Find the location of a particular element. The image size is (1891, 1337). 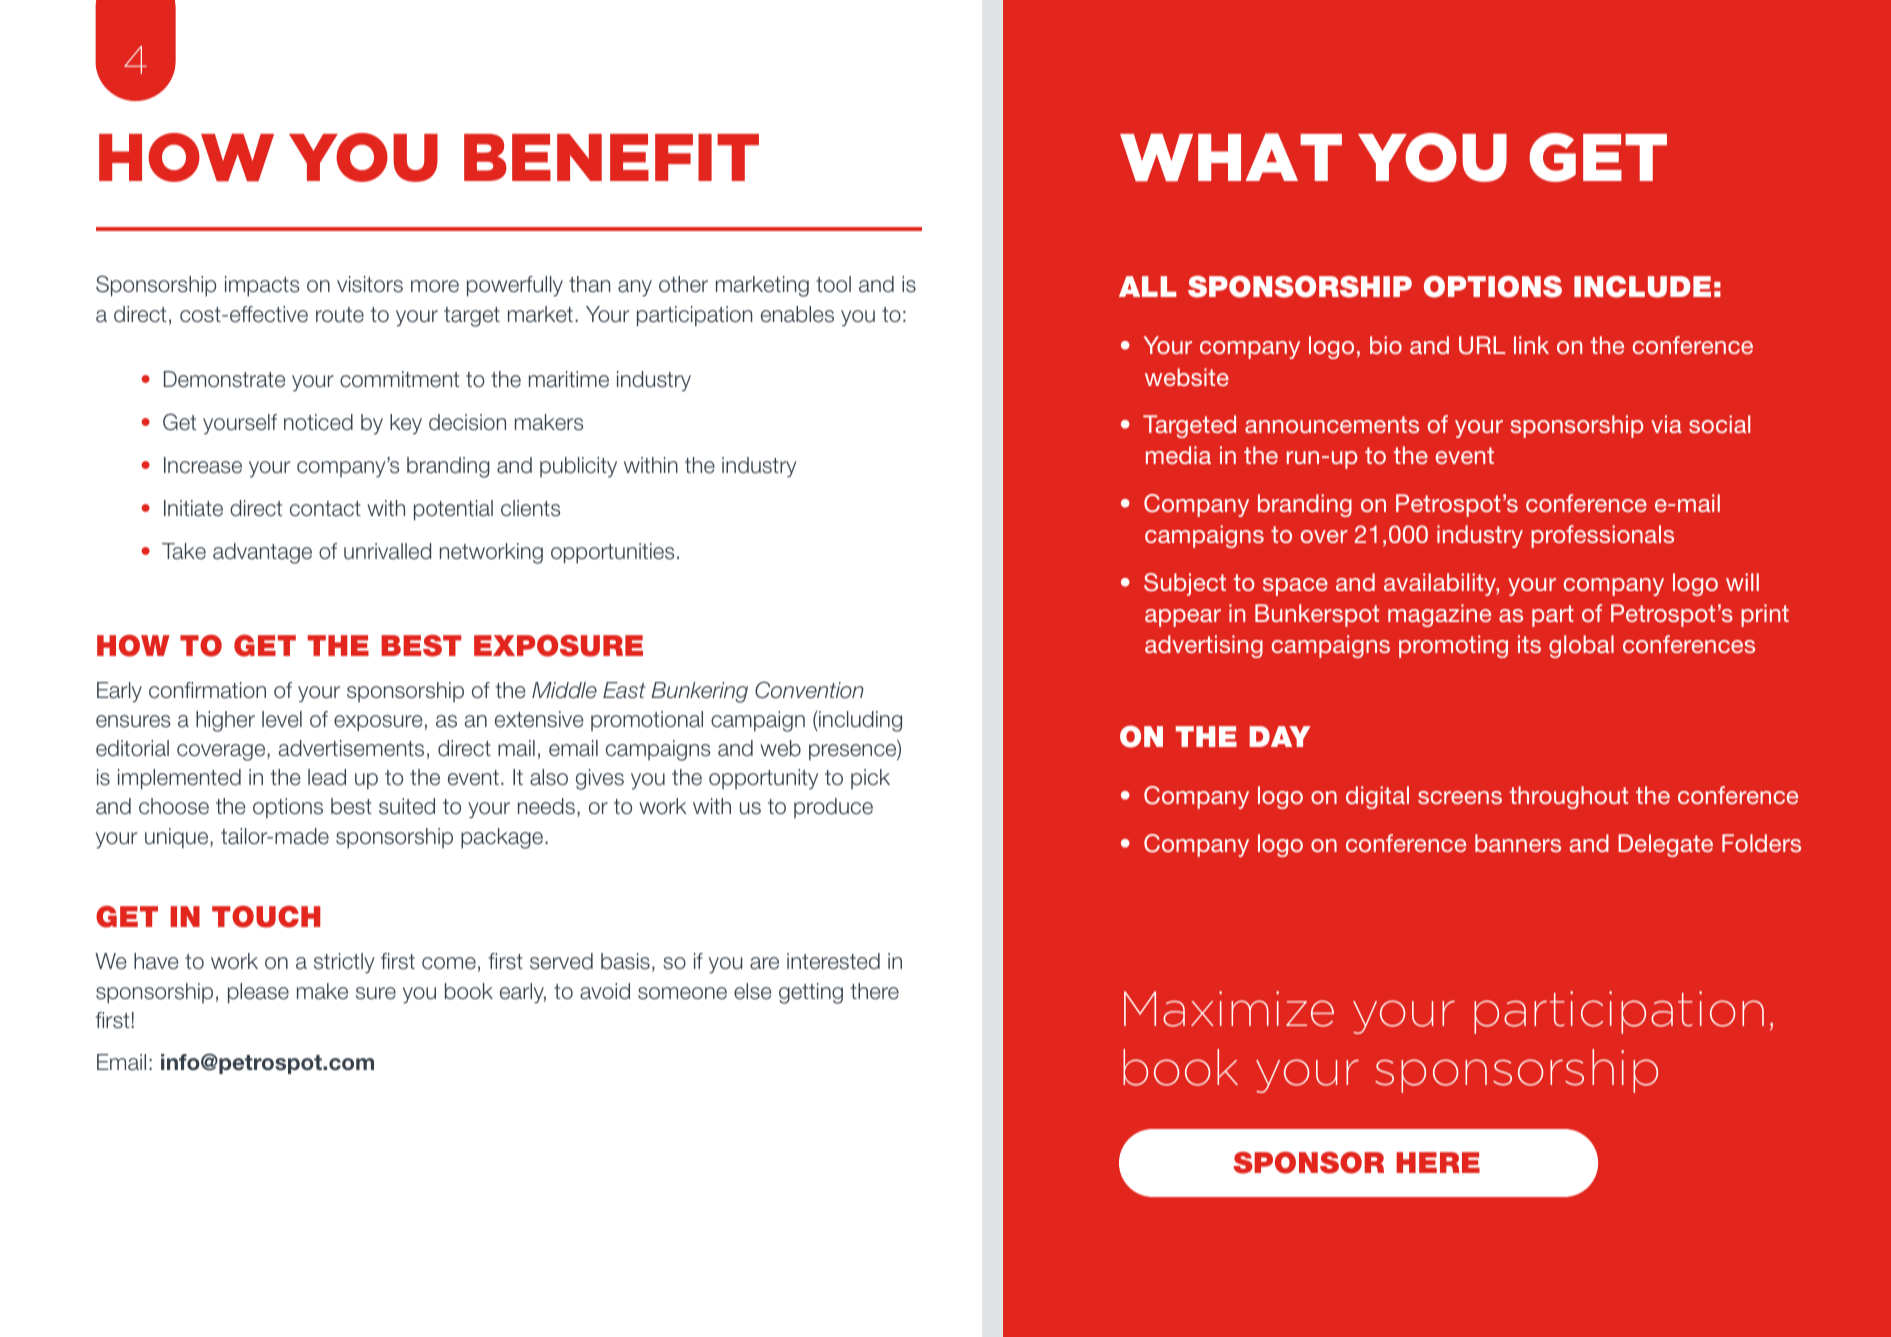

BENEFIT is located at coordinates (611, 157).
